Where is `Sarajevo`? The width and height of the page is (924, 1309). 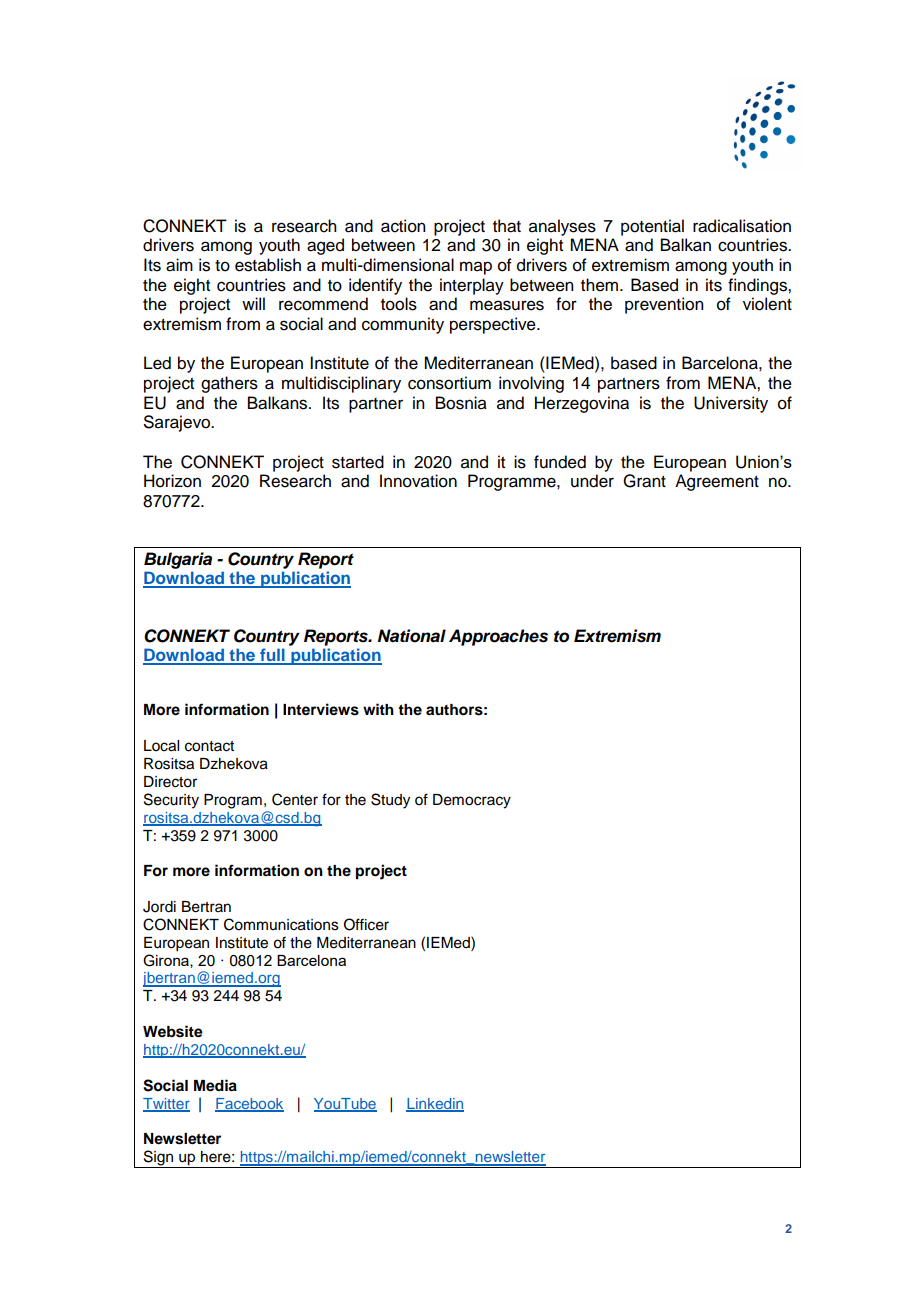
Sarajevo is located at coordinates (178, 423).
